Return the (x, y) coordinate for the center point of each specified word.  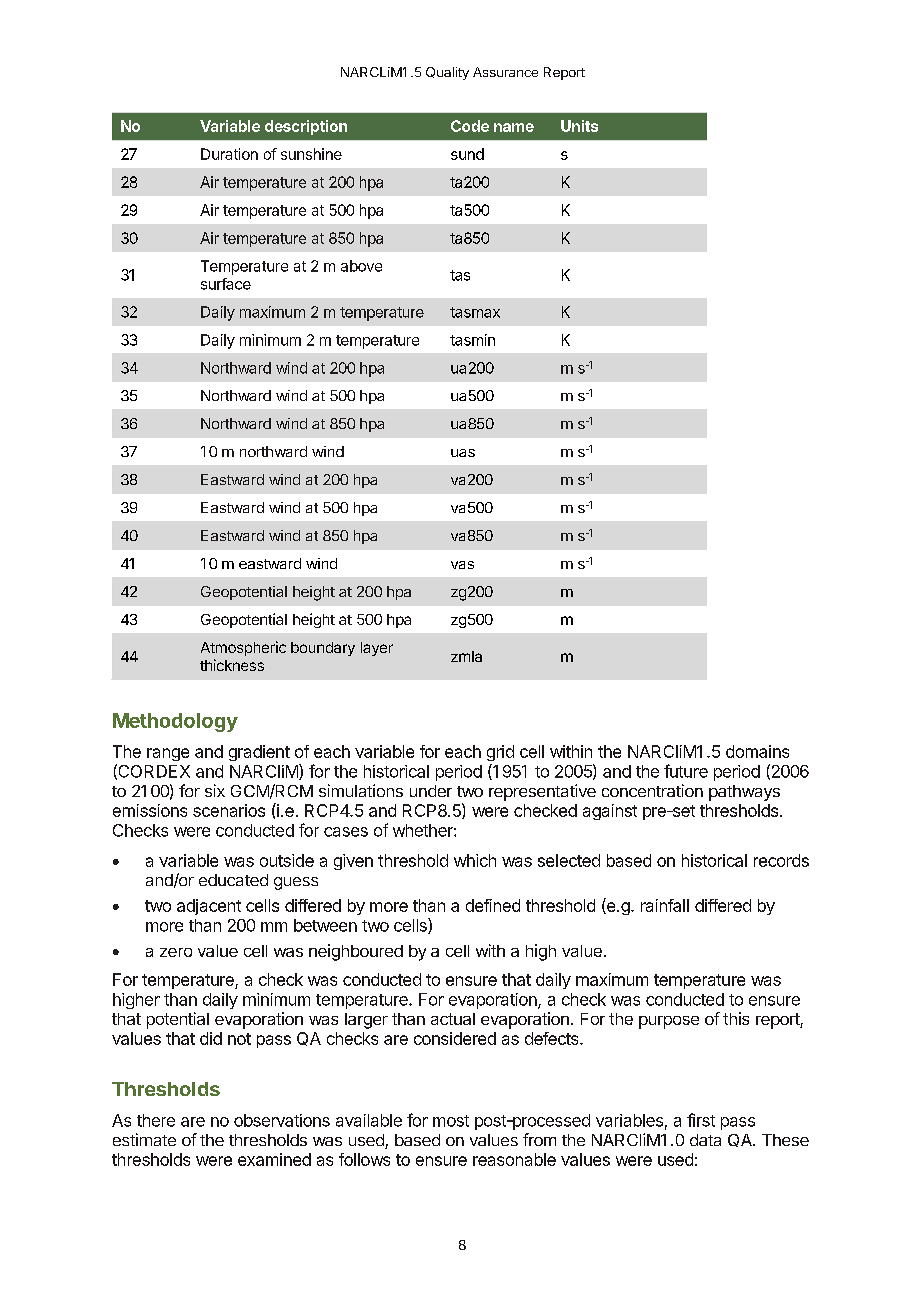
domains (757, 751)
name (514, 127)
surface (226, 284)
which (475, 860)
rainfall (665, 905)
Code (470, 126)
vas (462, 565)
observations (282, 1120)
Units (579, 126)
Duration (229, 154)
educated (233, 880)
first (701, 1120)
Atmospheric (243, 648)
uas (463, 453)
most (451, 1121)
